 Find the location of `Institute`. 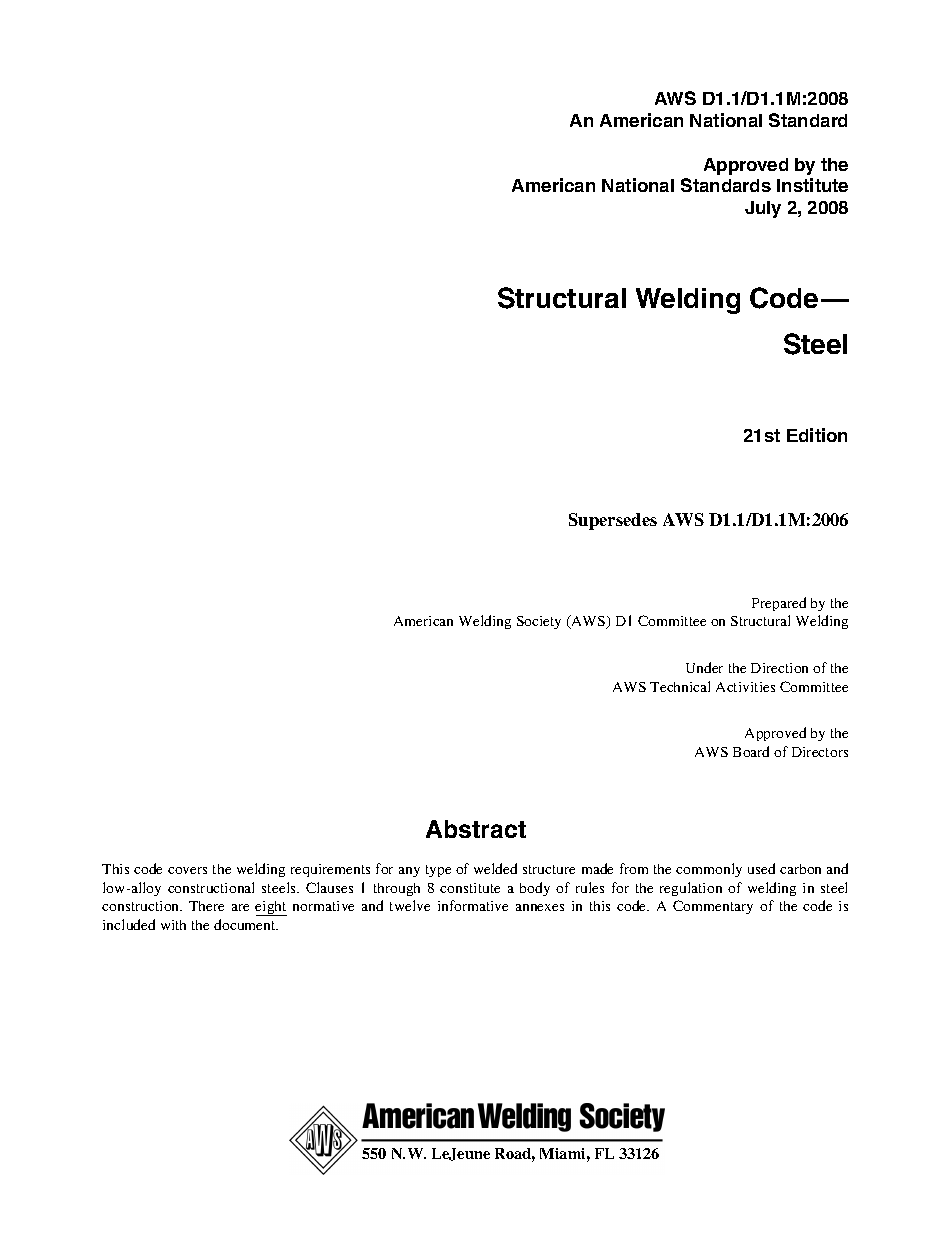

Institute is located at coordinates (812, 185).
